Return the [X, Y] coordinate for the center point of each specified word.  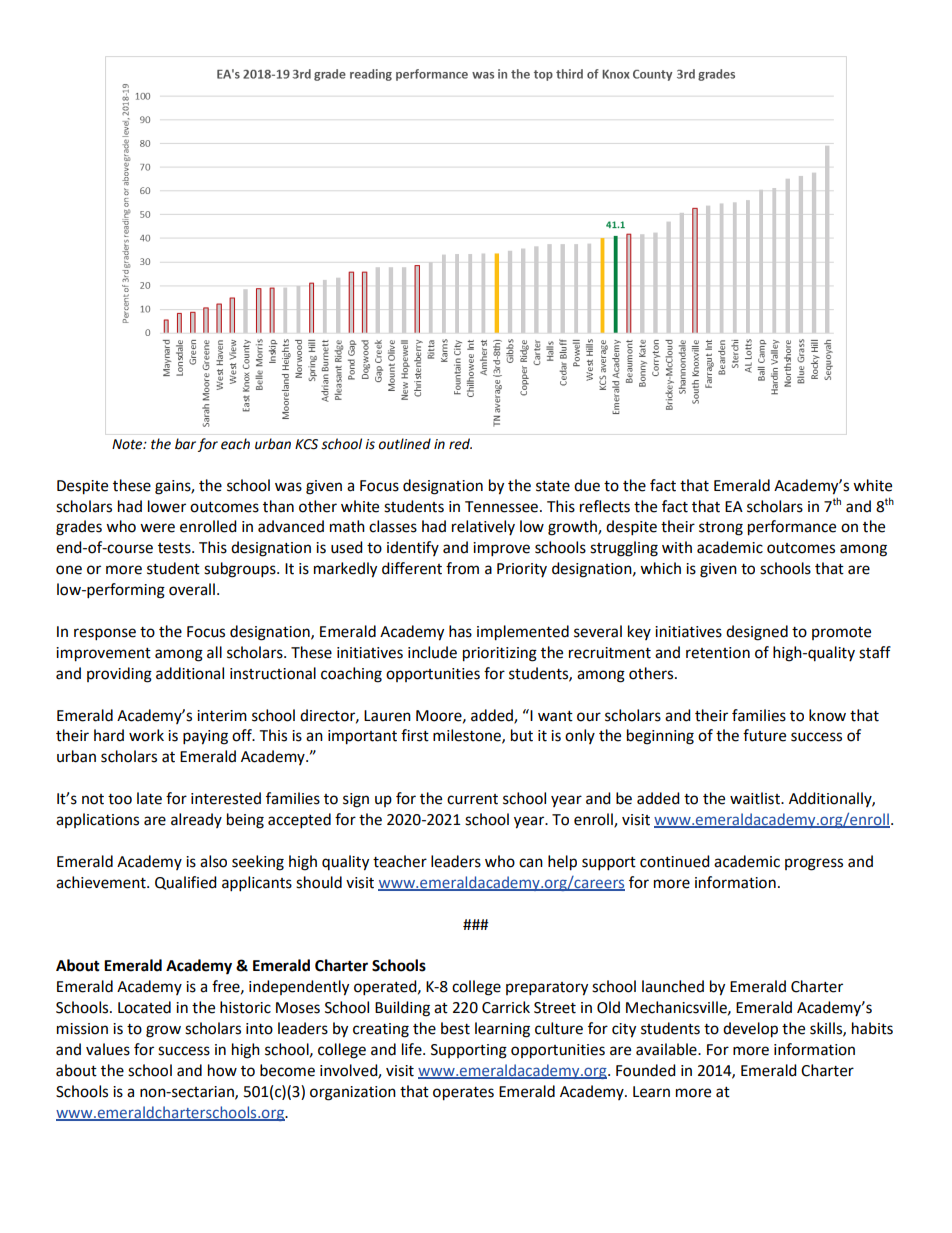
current [472, 799]
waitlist [756, 798]
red [460, 444]
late [149, 798]
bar [185, 444]
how [222, 1070]
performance [792, 528]
